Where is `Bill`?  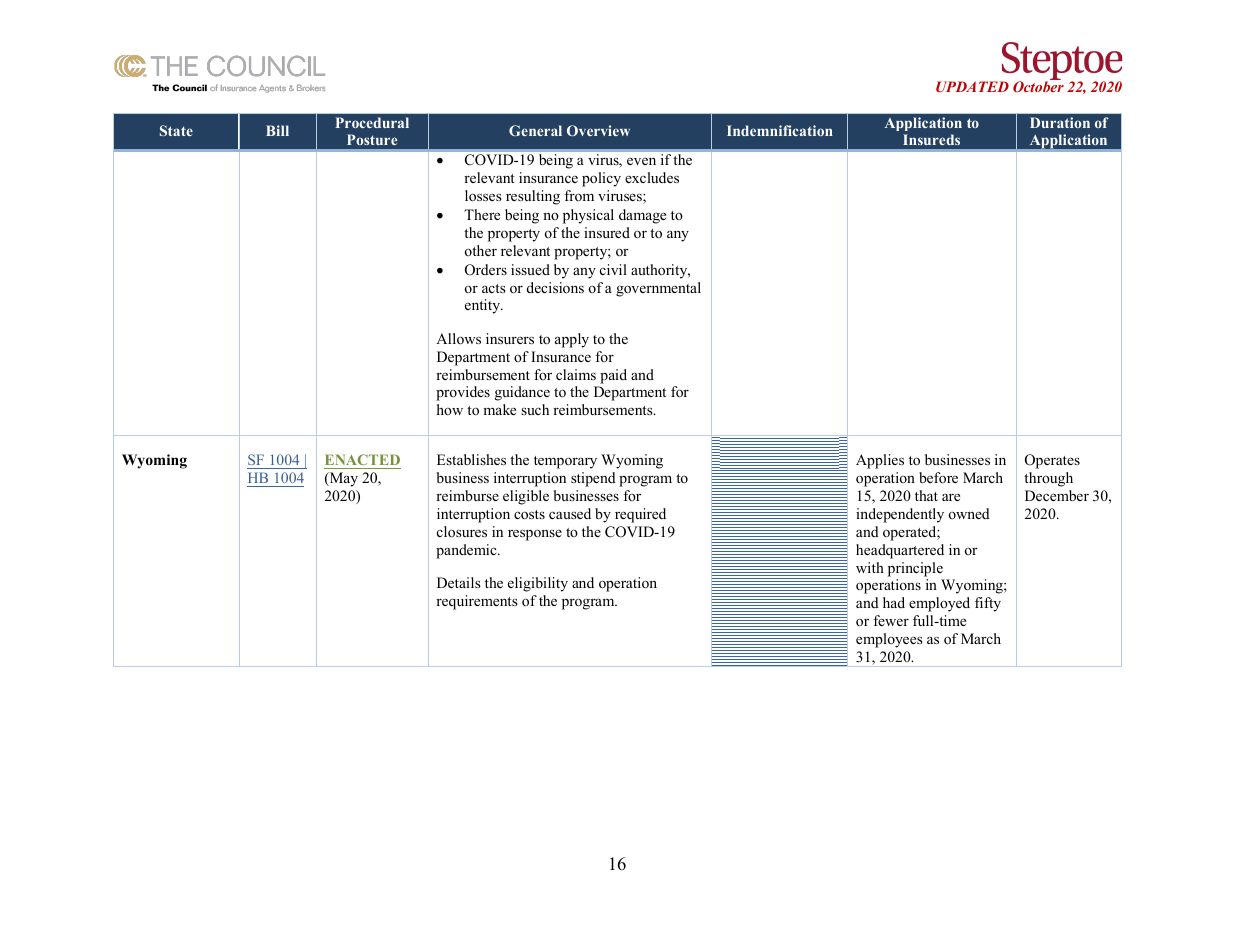
Bill is located at coordinates (277, 130).
